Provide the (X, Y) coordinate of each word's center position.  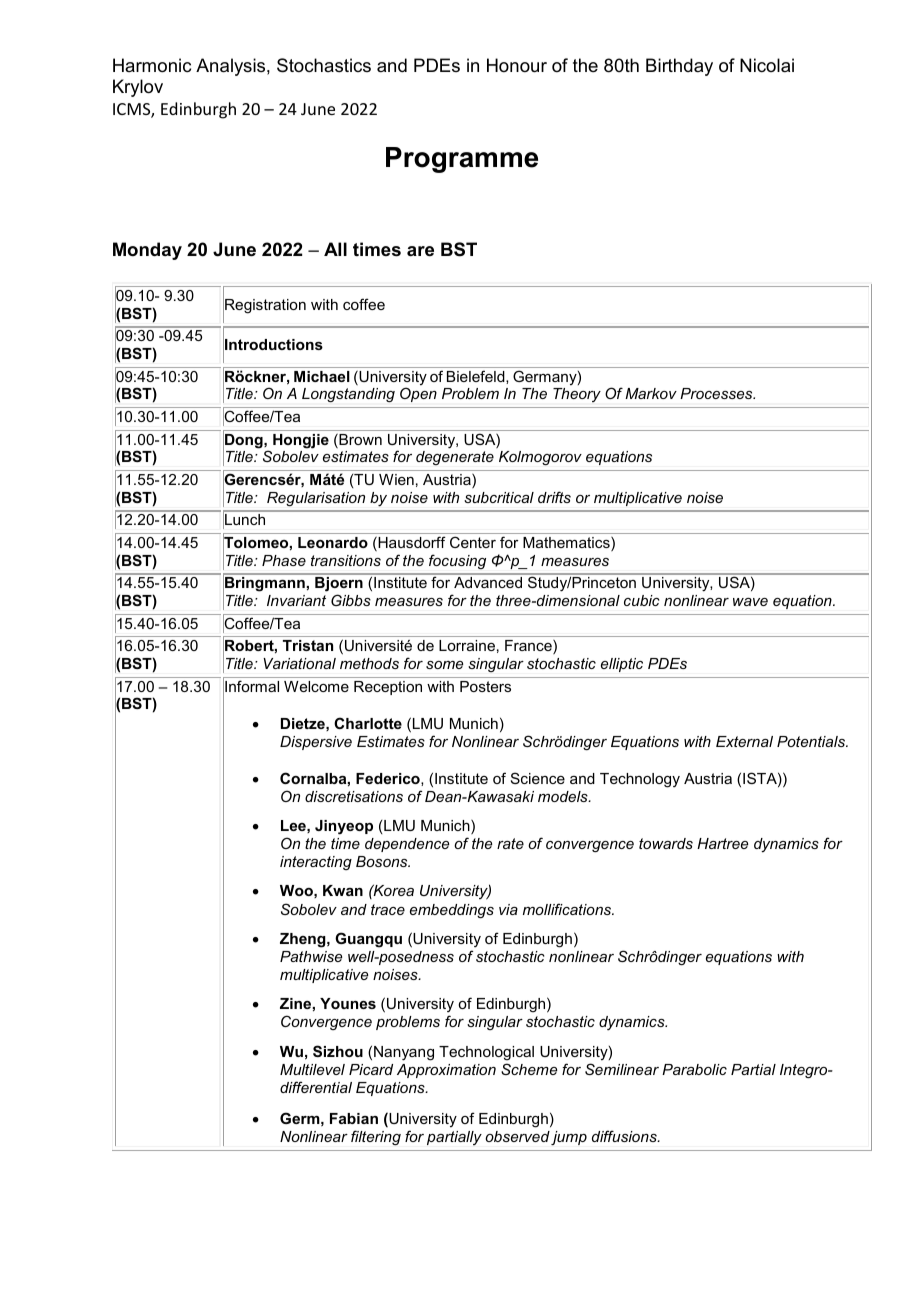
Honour (517, 65)
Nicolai (767, 65)
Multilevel (312, 1069)
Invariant (296, 600)
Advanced (488, 582)
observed (517, 1136)
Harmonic (152, 65)
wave (750, 602)
